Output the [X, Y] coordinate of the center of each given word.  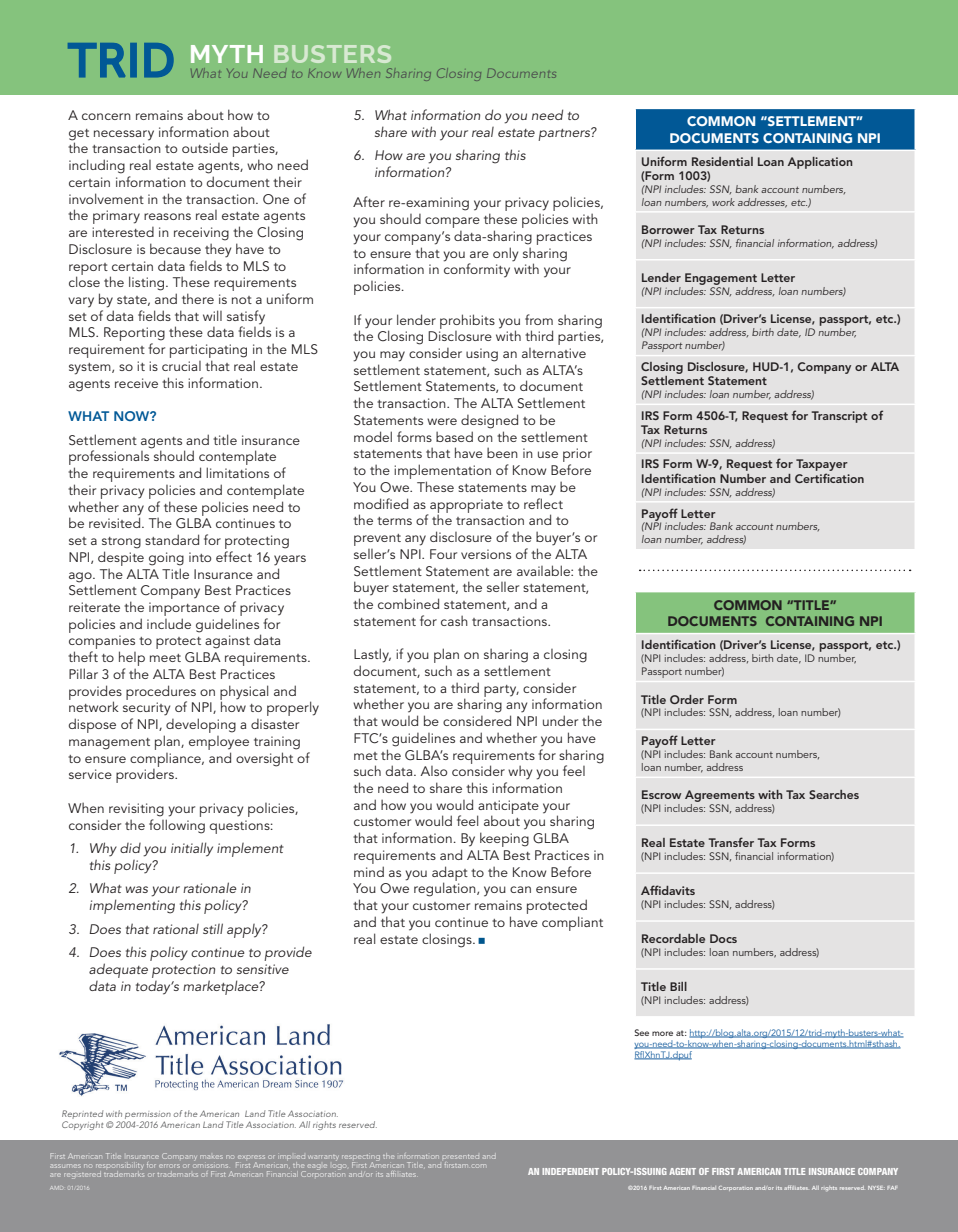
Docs [723, 938]
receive [136, 383]
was [137, 889]
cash [454, 620]
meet [165, 658]
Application [820, 163]
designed [489, 421]
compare [452, 222]
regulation [446, 889]
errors [169, 1166]
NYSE [876, 1188]
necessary [124, 135]
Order [687, 699]
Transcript [839, 417]
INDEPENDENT [570, 1171]
